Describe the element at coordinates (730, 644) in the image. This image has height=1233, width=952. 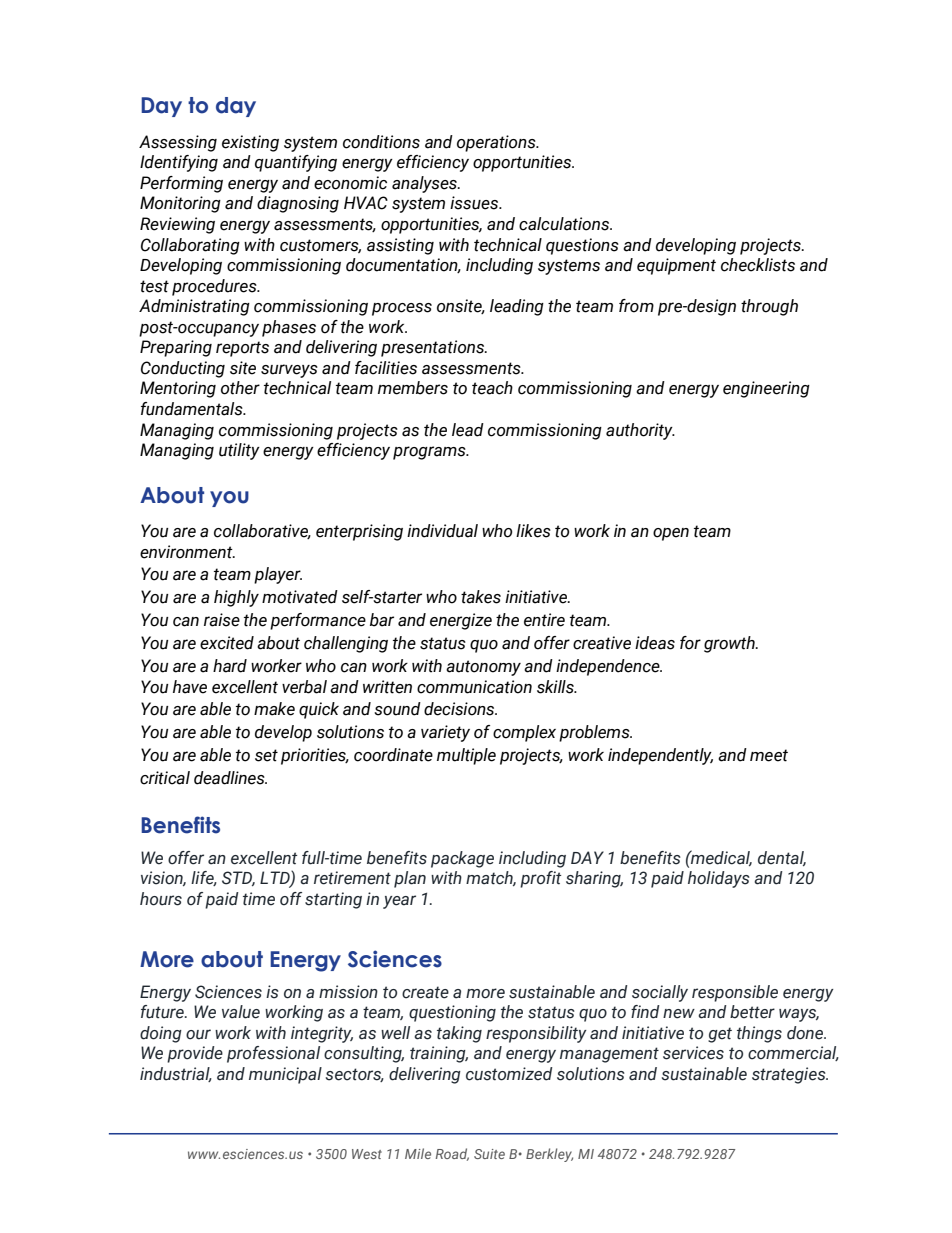
I see `growth` at that location.
